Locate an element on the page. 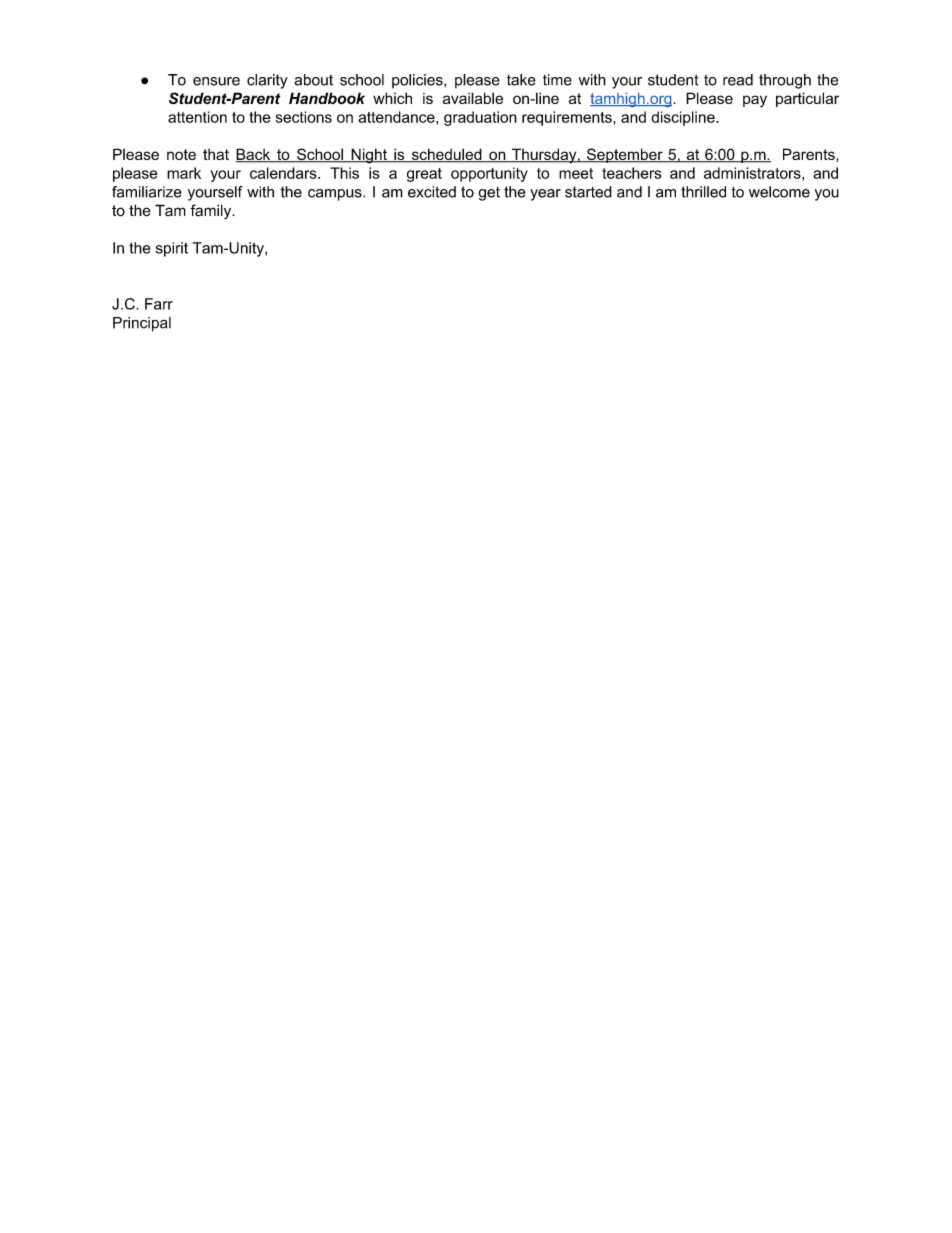  ensure is located at coordinates (216, 81).
